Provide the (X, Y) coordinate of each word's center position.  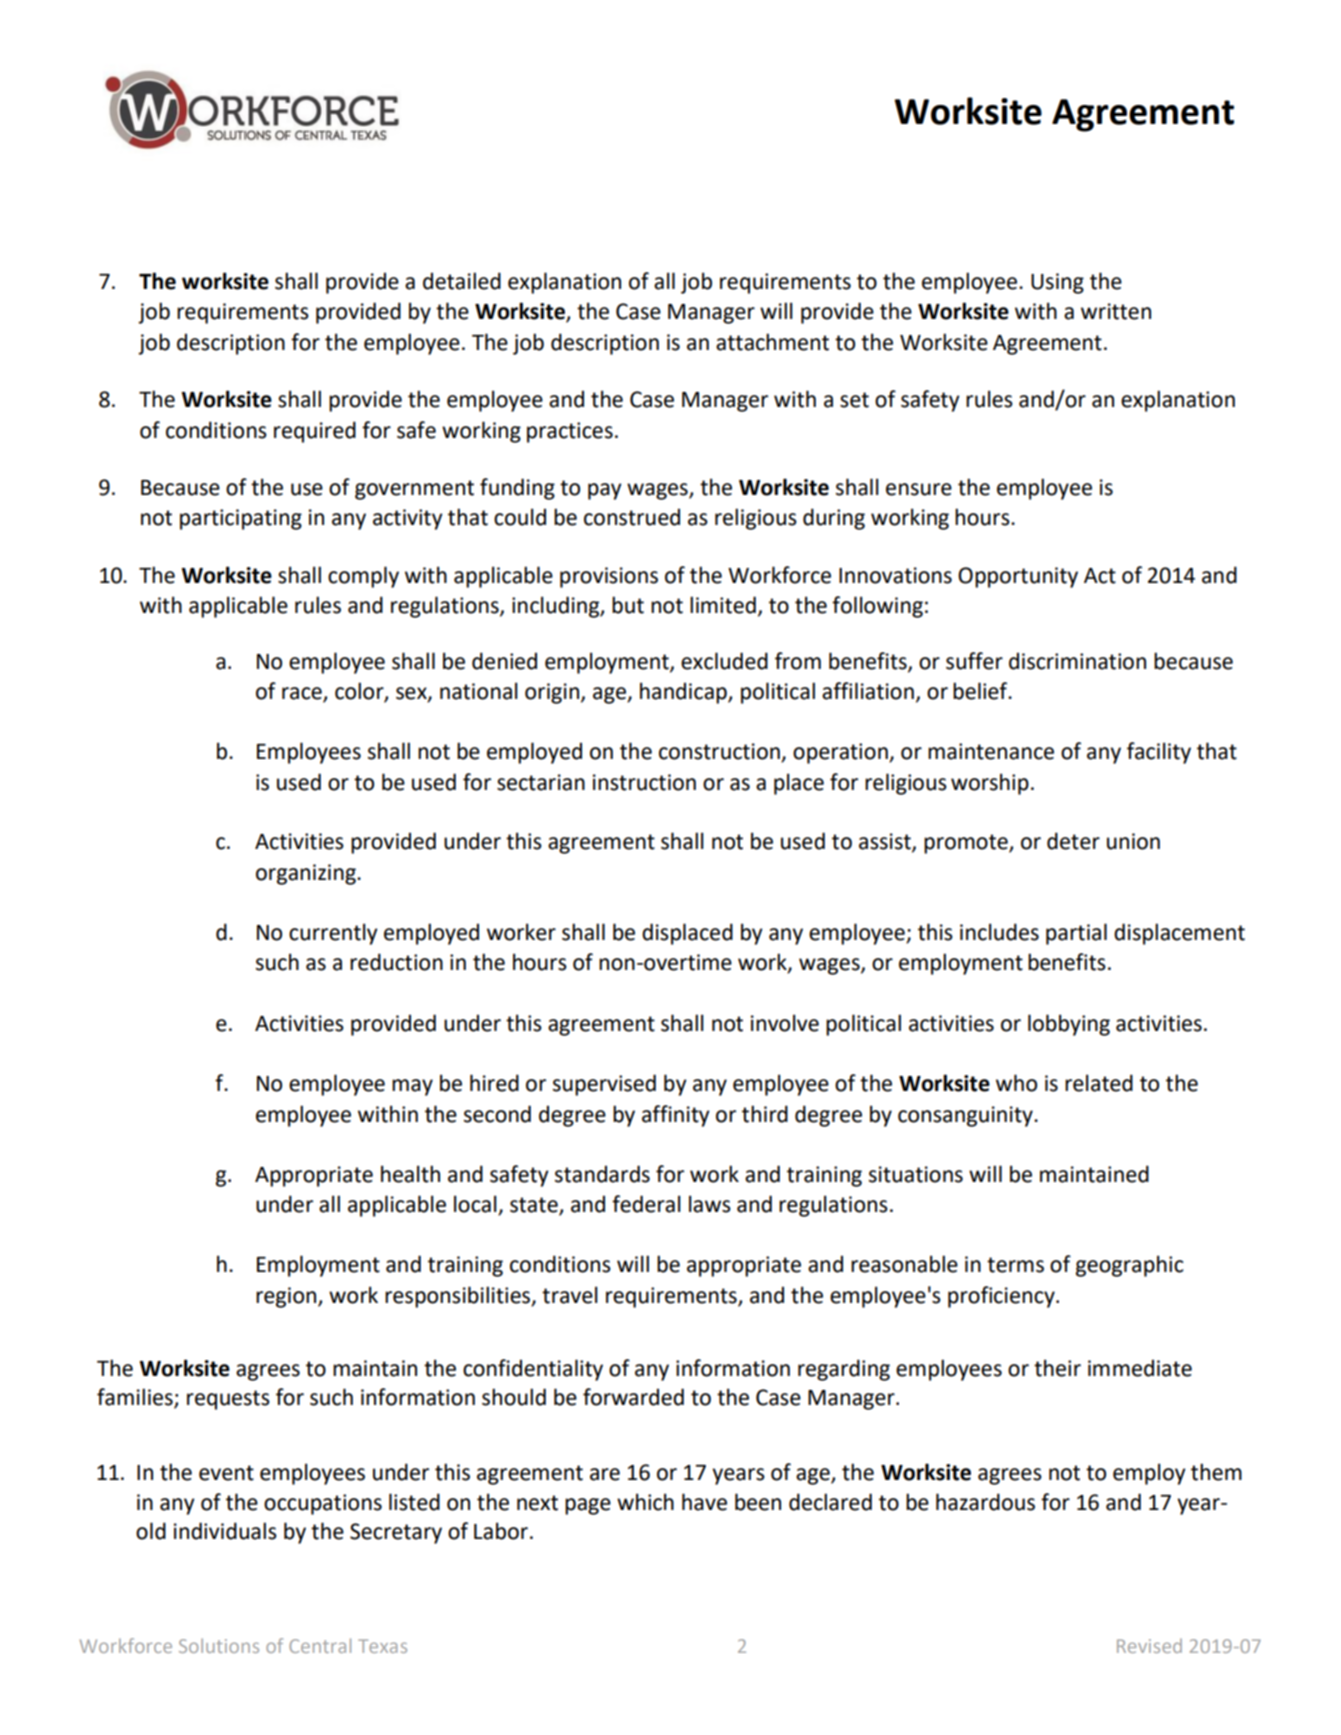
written (1116, 311)
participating (241, 519)
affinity (676, 1116)
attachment (772, 342)
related (1099, 1083)
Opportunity (1018, 577)
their (1057, 1368)
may (412, 1087)
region (287, 1297)
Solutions (219, 1645)
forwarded (633, 1397)
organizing (307, 874)
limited (723, 605)
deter (1073, 841)
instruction (644, 782)
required (315, 432)
